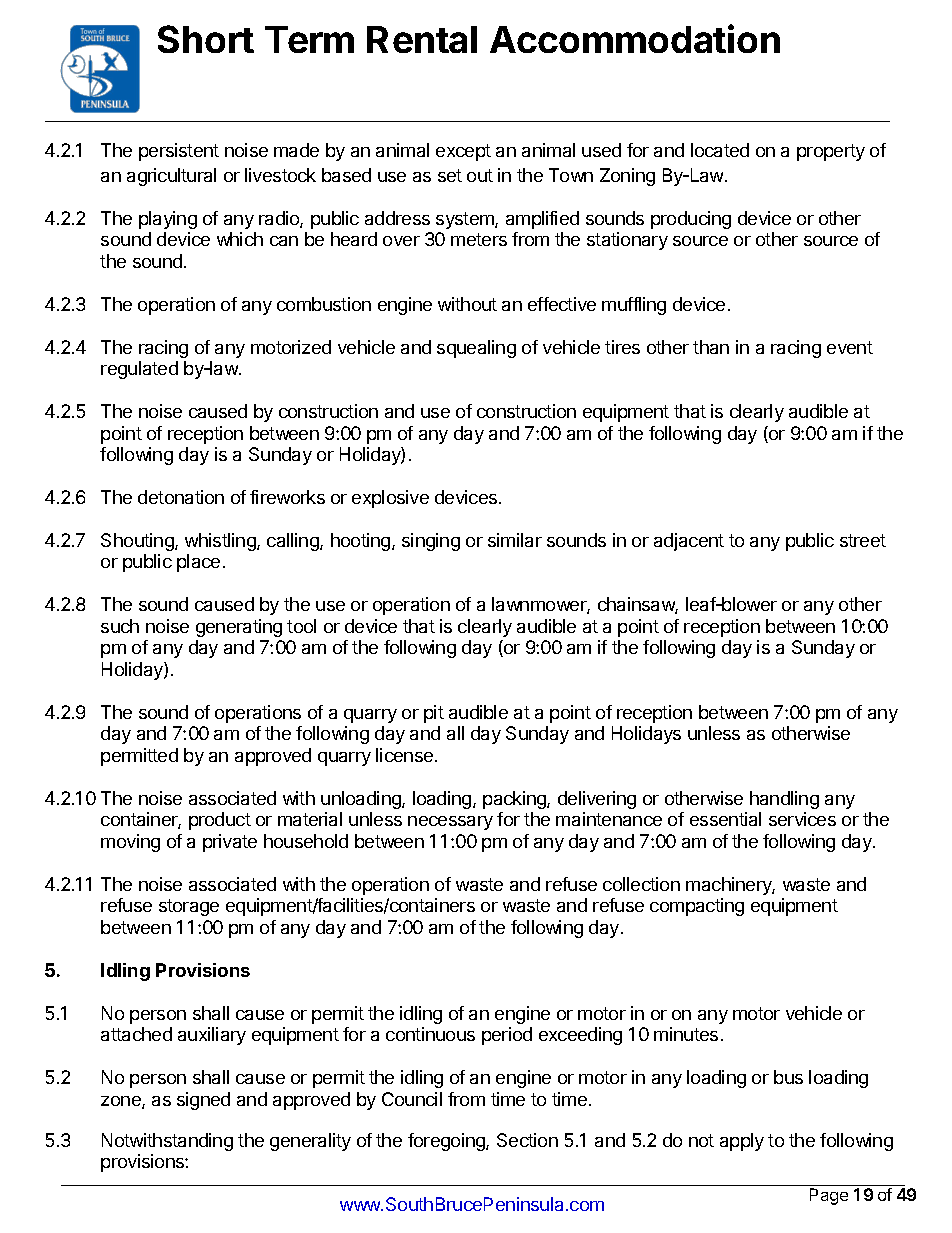 This screenshot has height=1233, width=952. What do you see at coordinates (527, 1140) in the screenshot?
I see `Section` at bounding box center [527, 1140].
